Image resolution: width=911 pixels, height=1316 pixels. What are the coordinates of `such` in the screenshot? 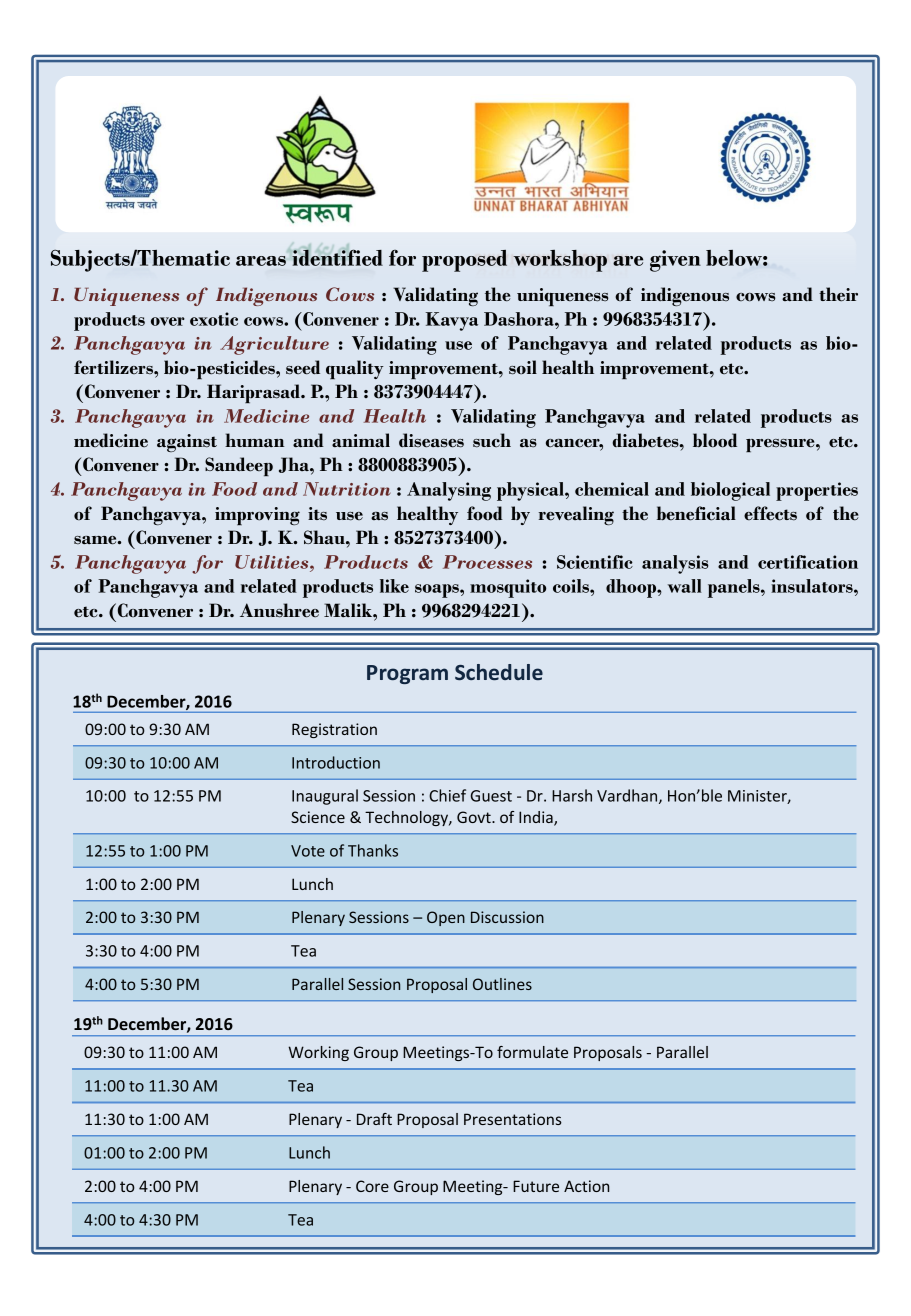 It's located at (492, 440).
